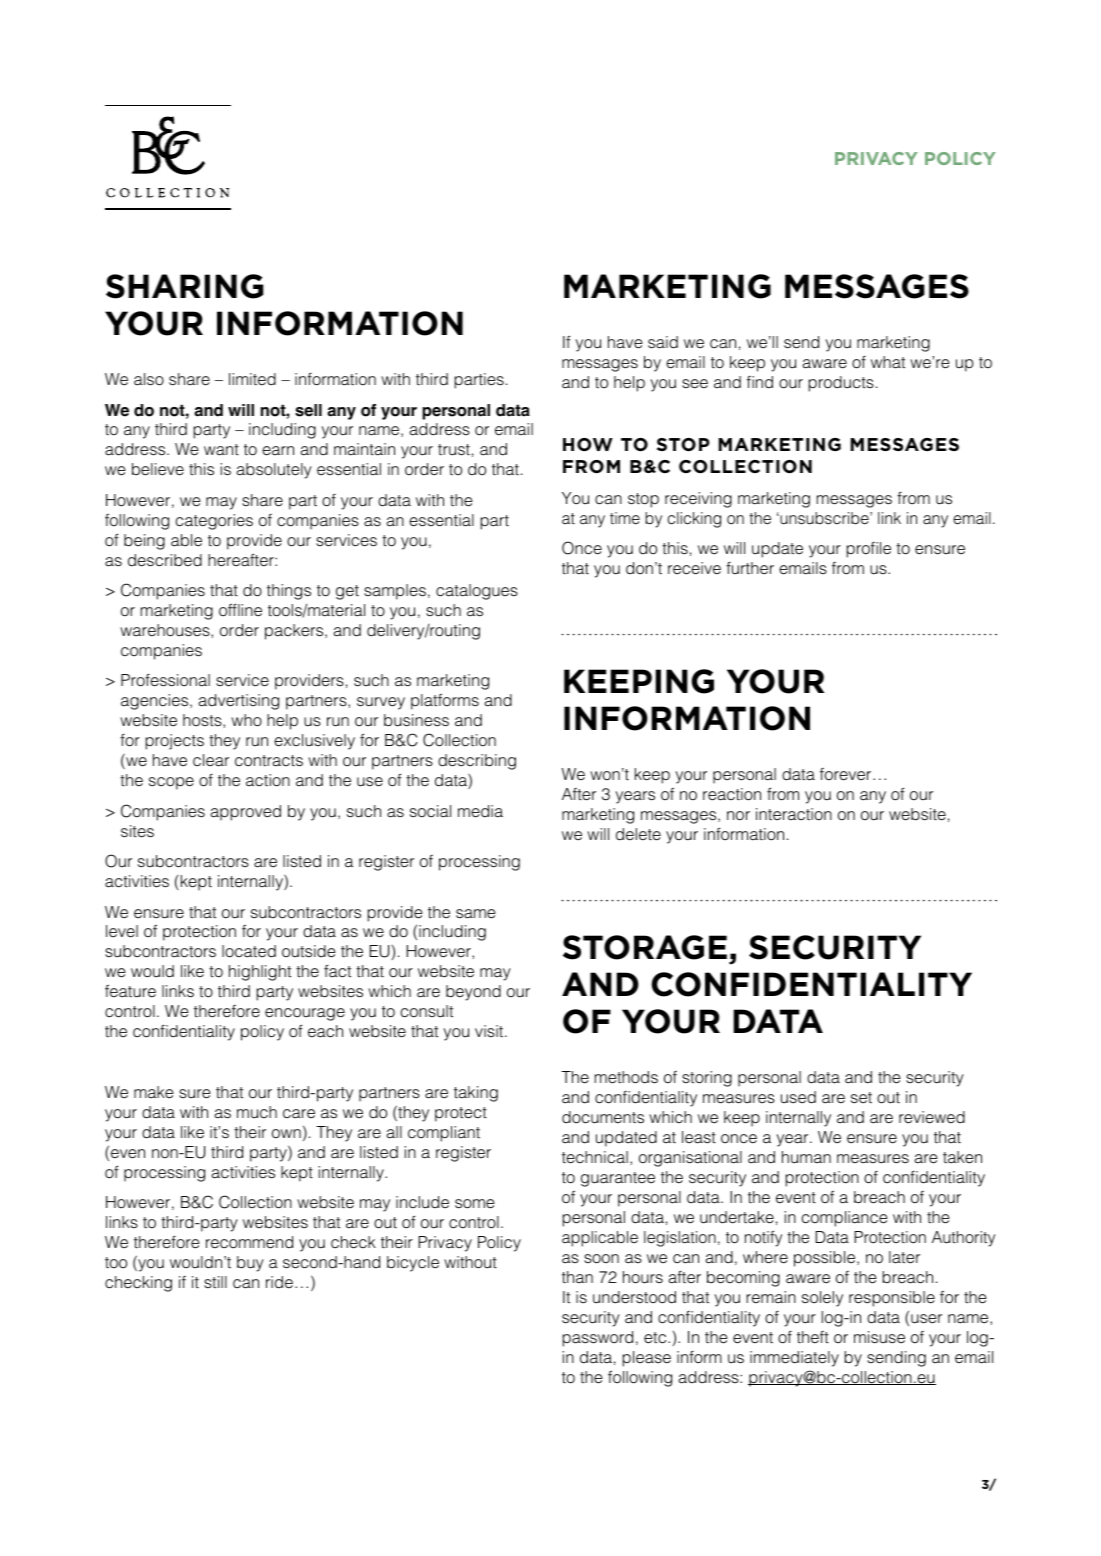  Describe the element at coordinates (185, 286) in the page. I see `SHARING` at that location.
